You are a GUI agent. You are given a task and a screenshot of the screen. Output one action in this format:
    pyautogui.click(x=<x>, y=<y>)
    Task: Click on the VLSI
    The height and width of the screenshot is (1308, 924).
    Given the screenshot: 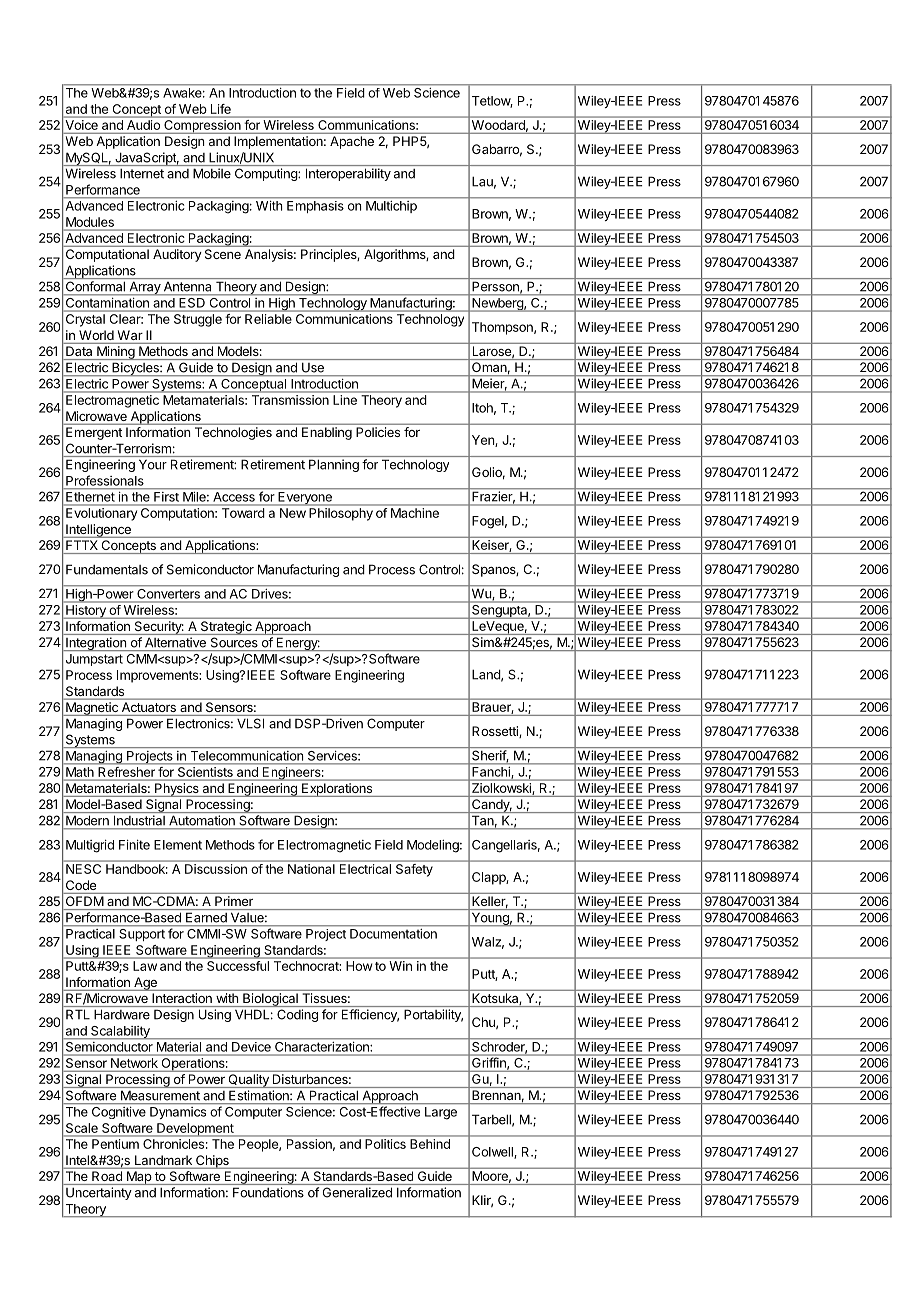 What is the action you would take?
    pyautogui.click(x=250, y=723)
